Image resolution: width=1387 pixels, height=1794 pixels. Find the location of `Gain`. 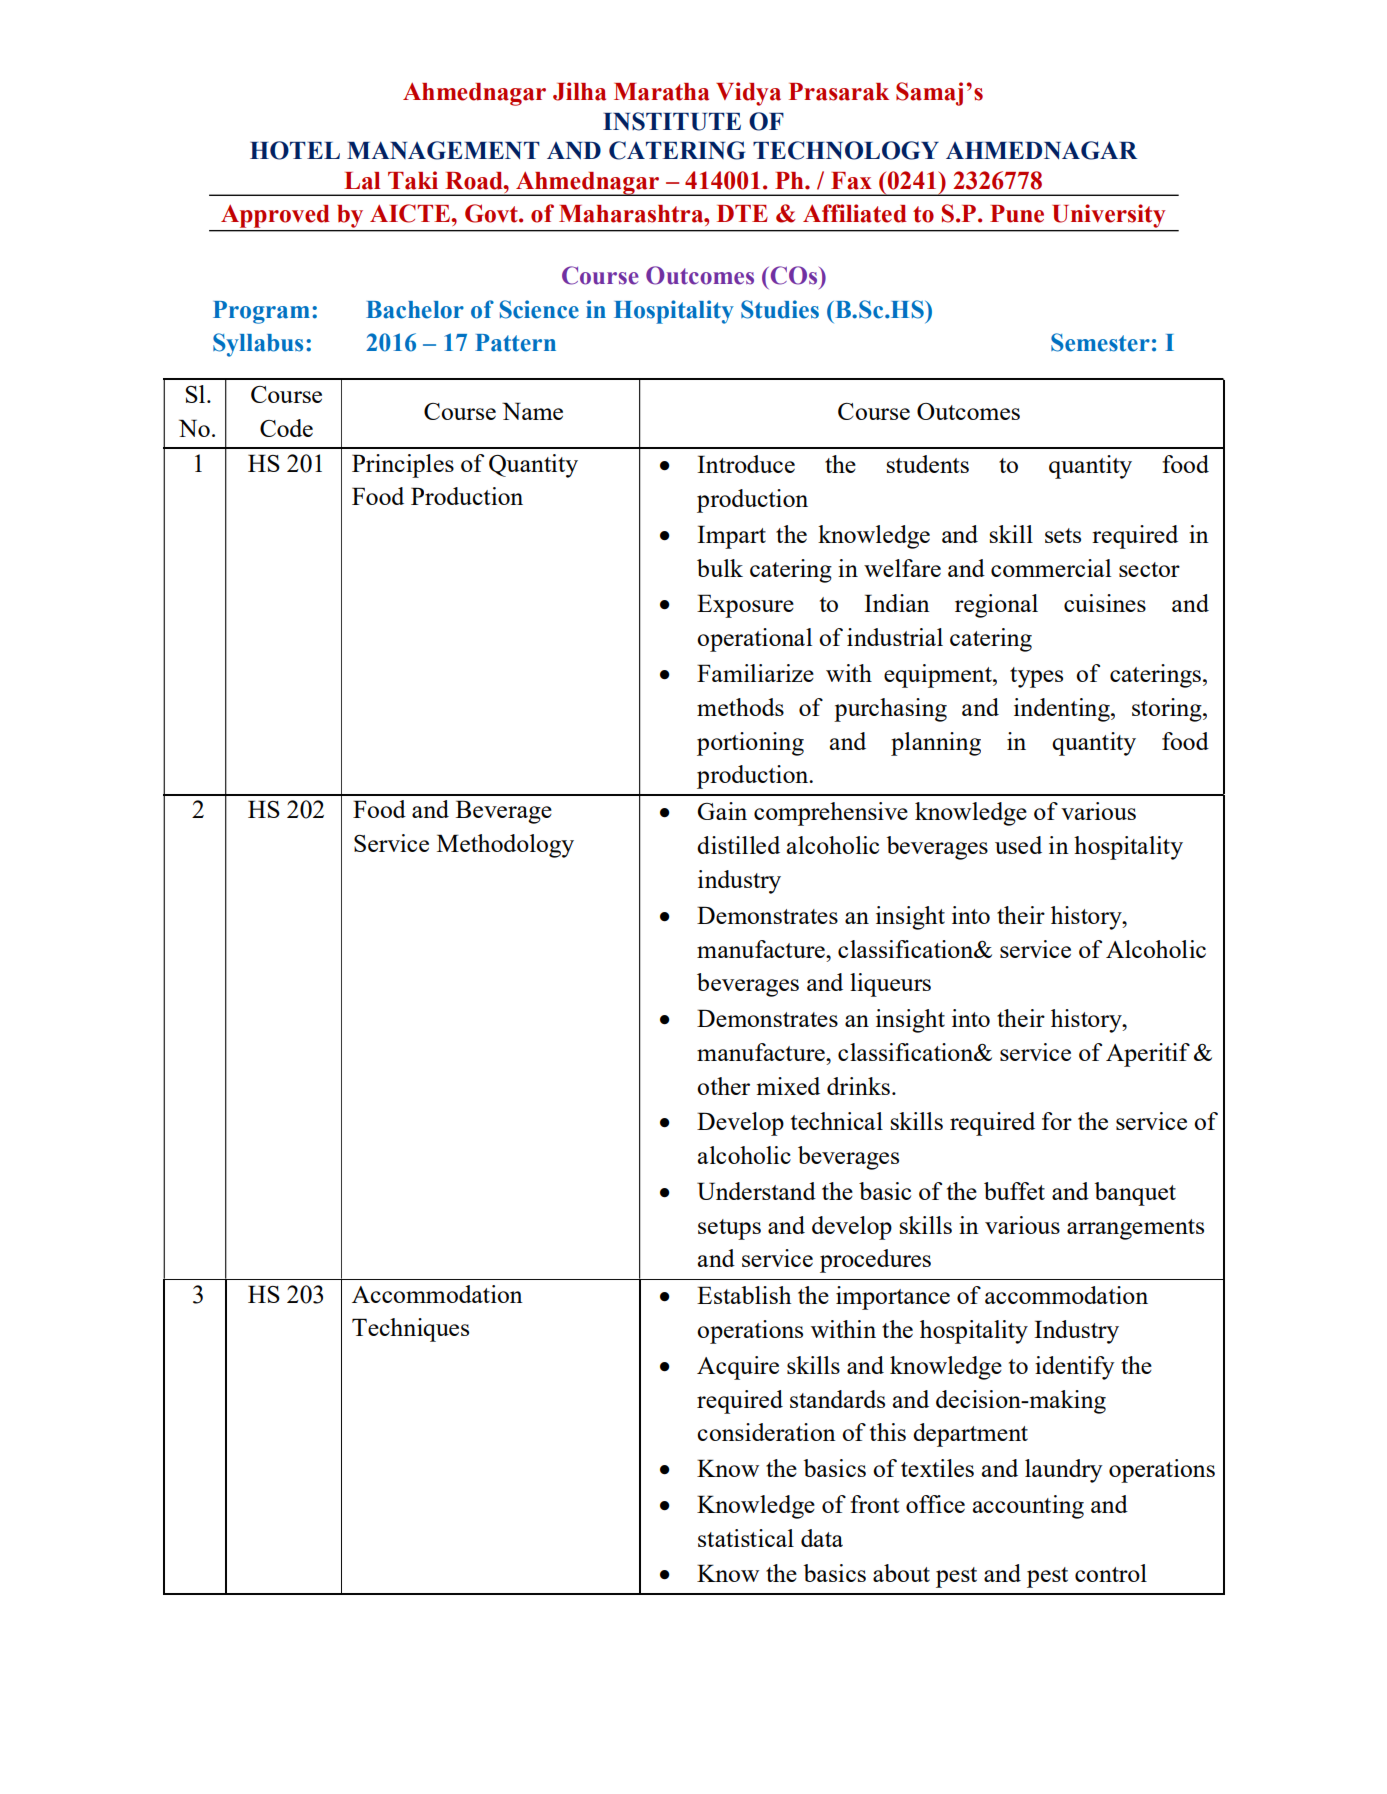

Gain is located at coordinates (722, 811).
